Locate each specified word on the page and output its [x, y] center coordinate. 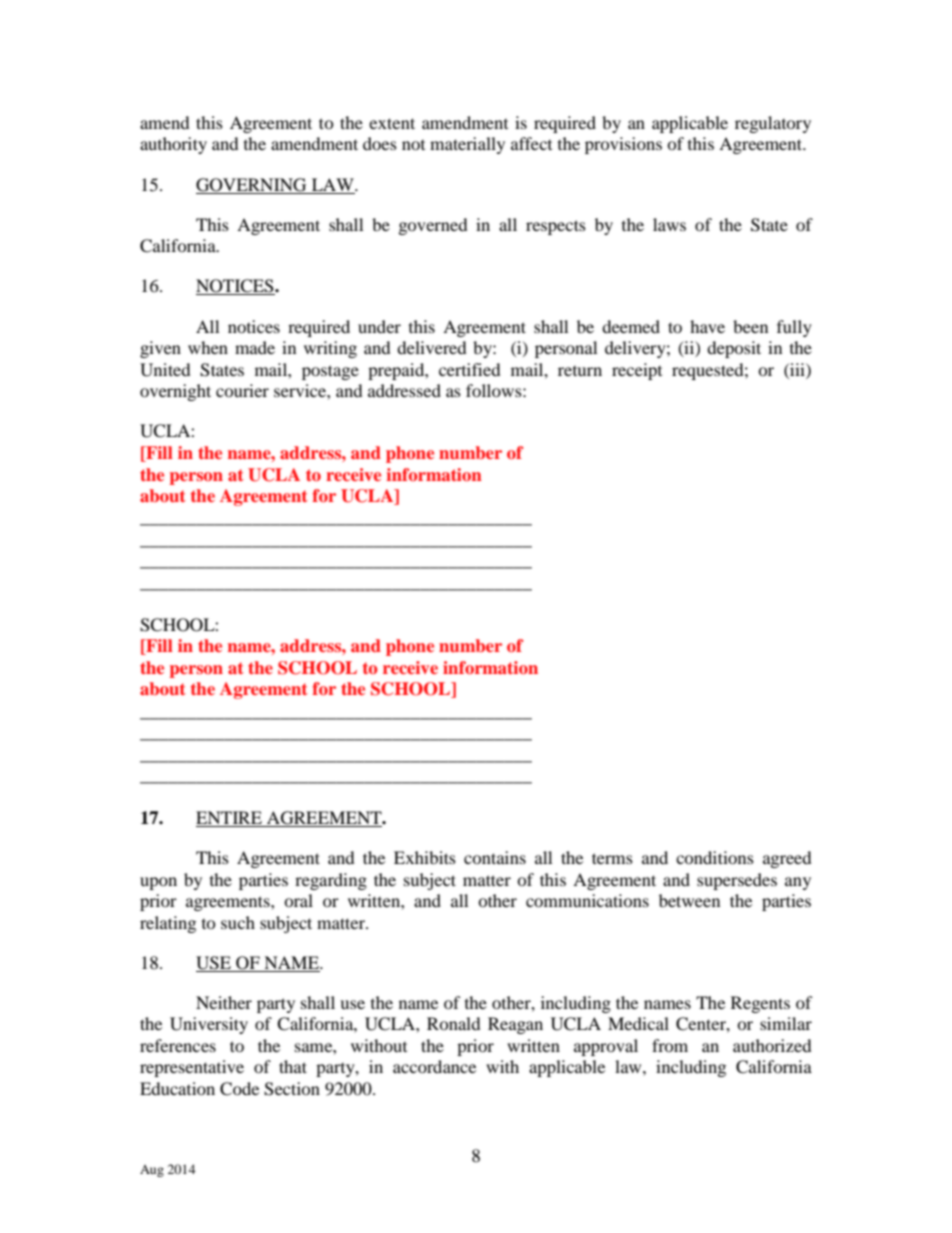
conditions [715, 857]
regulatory [773, 124]
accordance [434, 1066]
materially [467, 145]
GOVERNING [251, 185]
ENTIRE [230, 819]
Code [239, 1089]
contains [495, 857]
